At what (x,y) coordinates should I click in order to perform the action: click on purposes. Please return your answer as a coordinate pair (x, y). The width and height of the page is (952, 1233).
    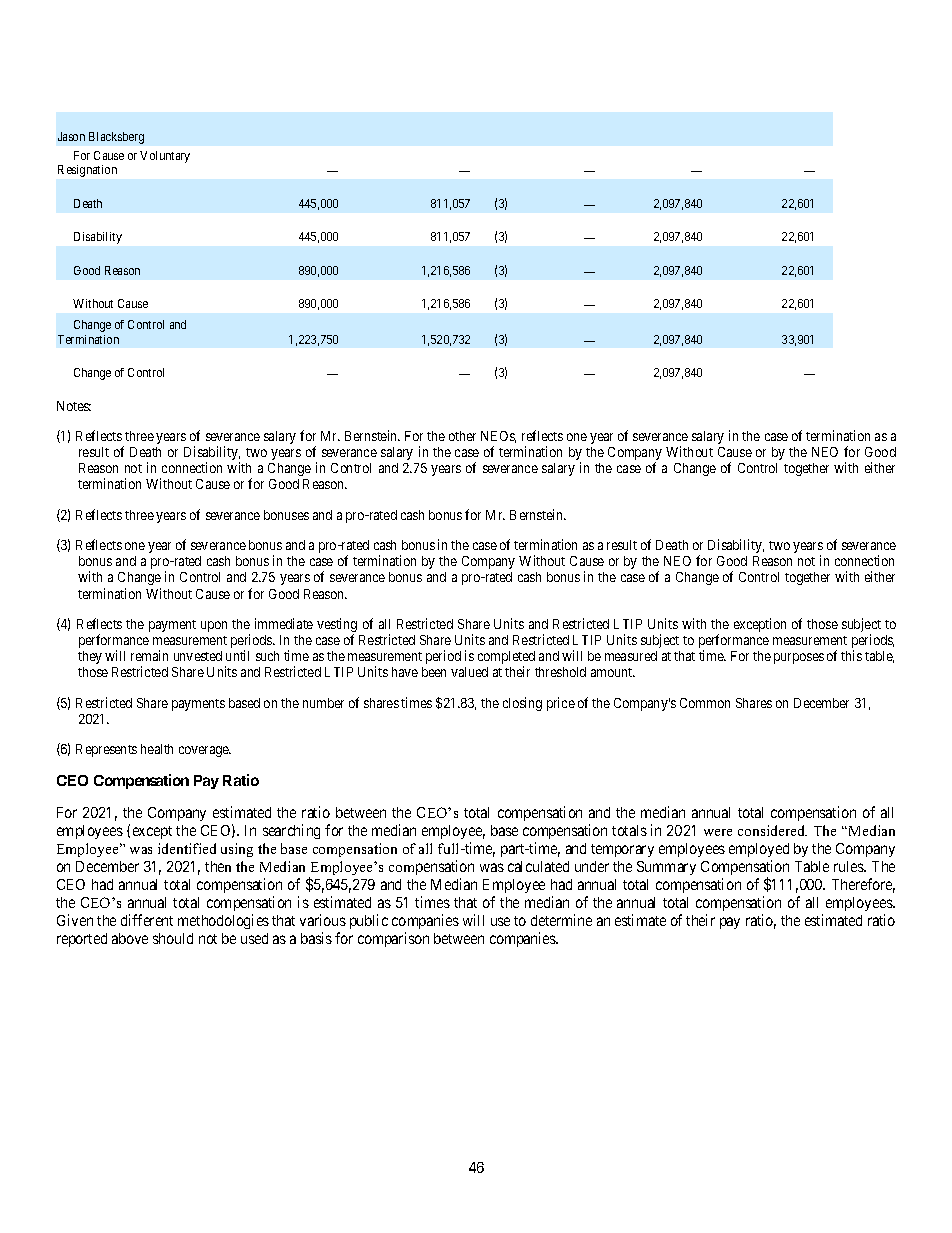
    Looking at the image, I should click on (799, 658).
